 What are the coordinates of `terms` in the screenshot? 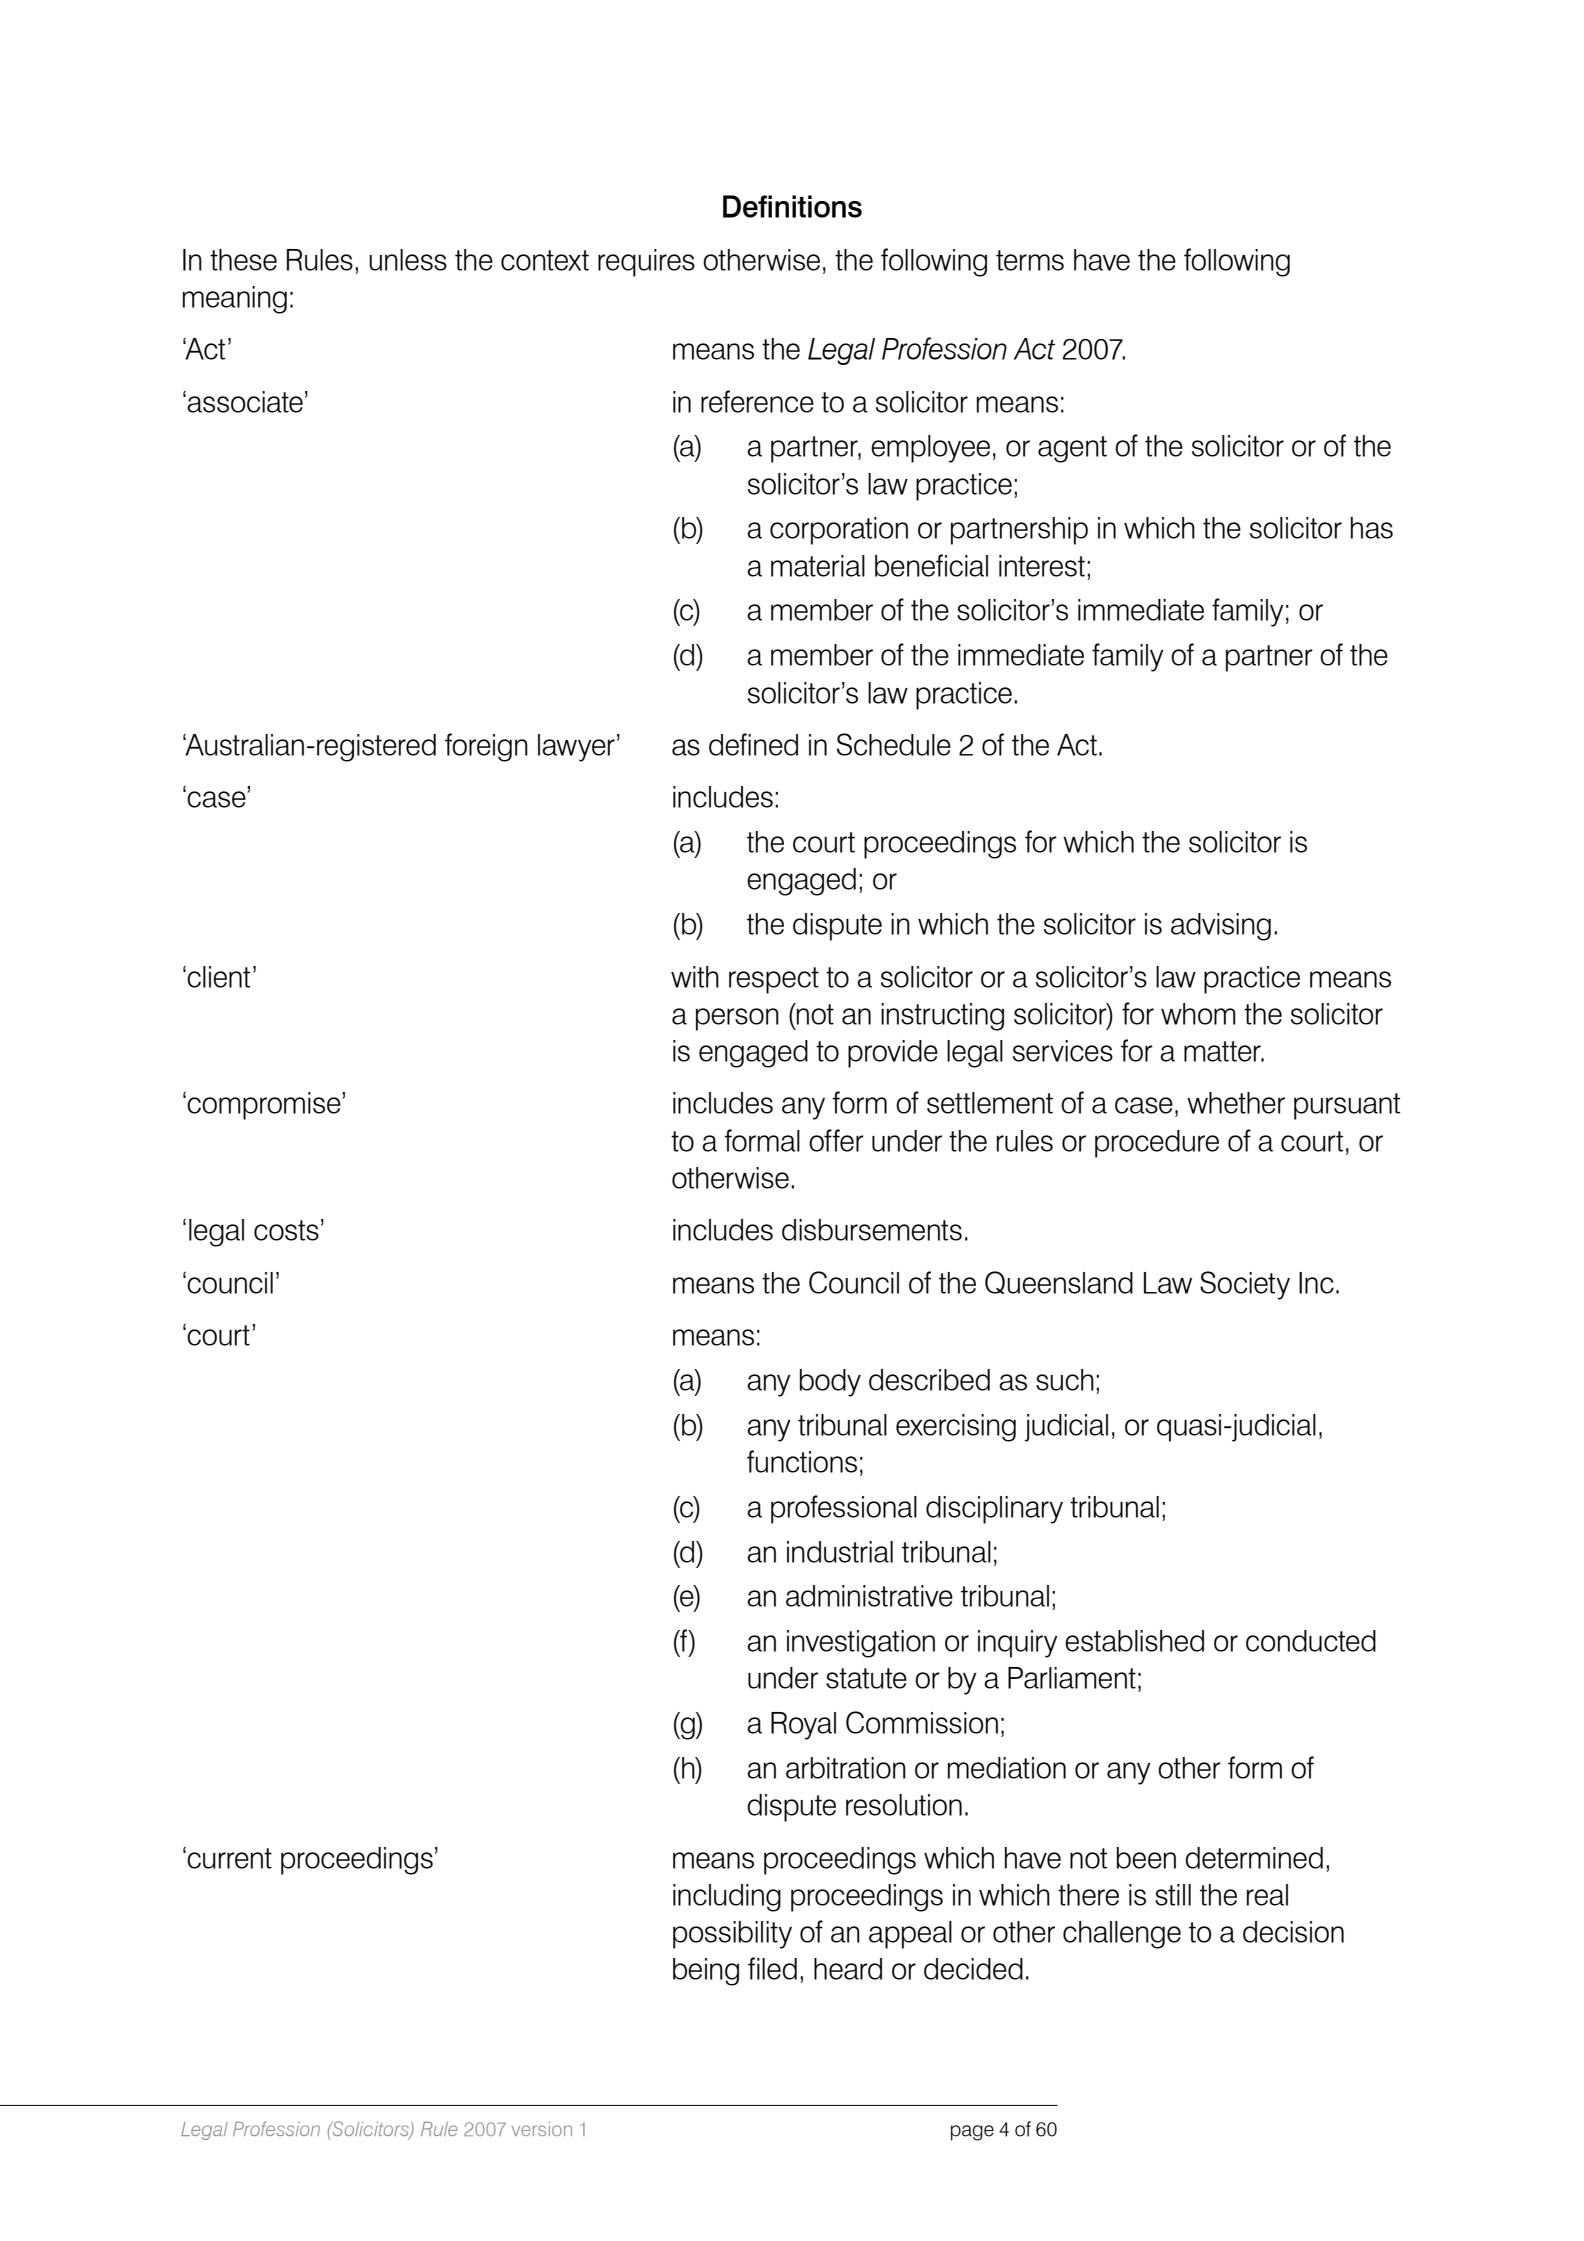 It's located at (1030, 260).
